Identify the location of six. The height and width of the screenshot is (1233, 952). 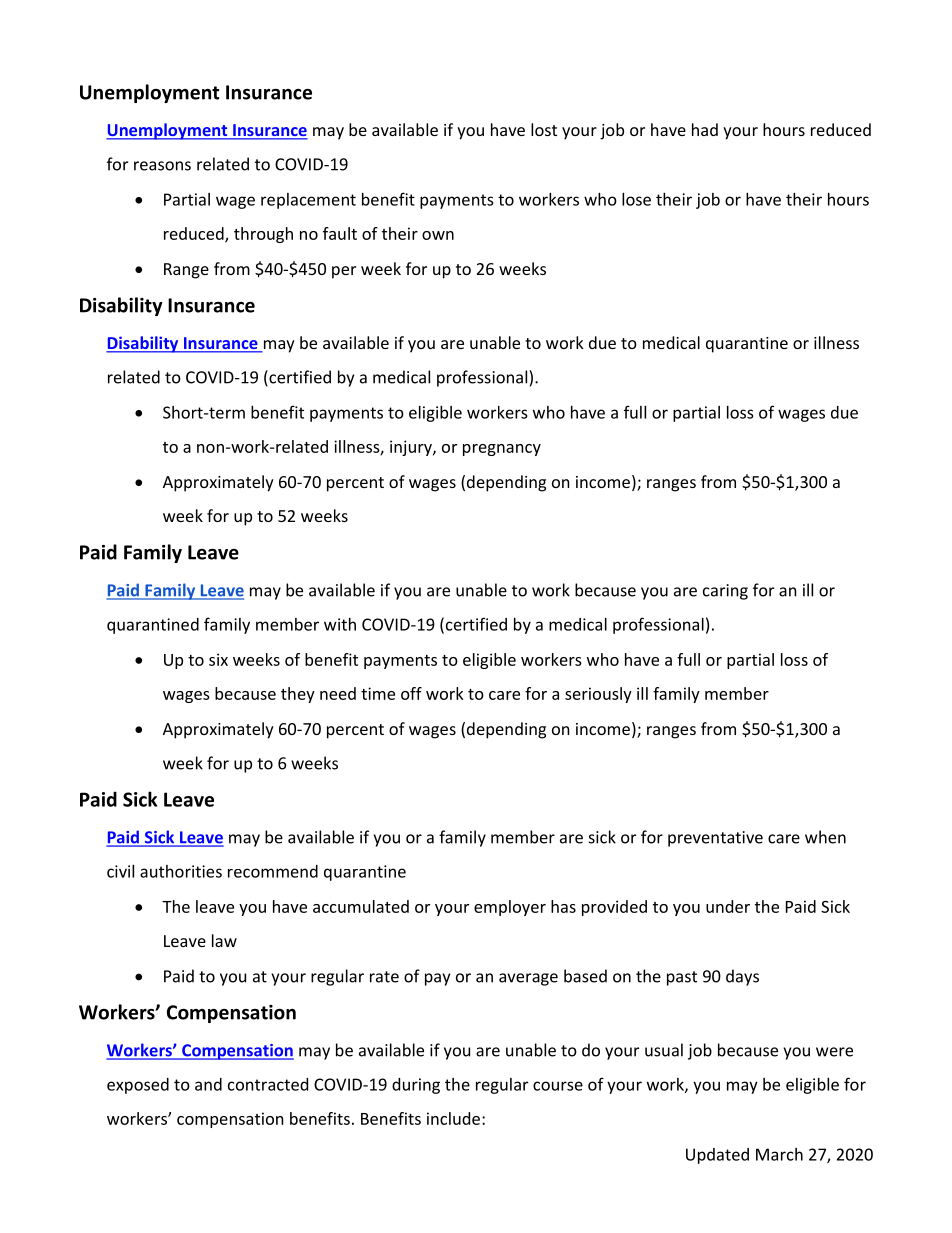
(218, 659).
